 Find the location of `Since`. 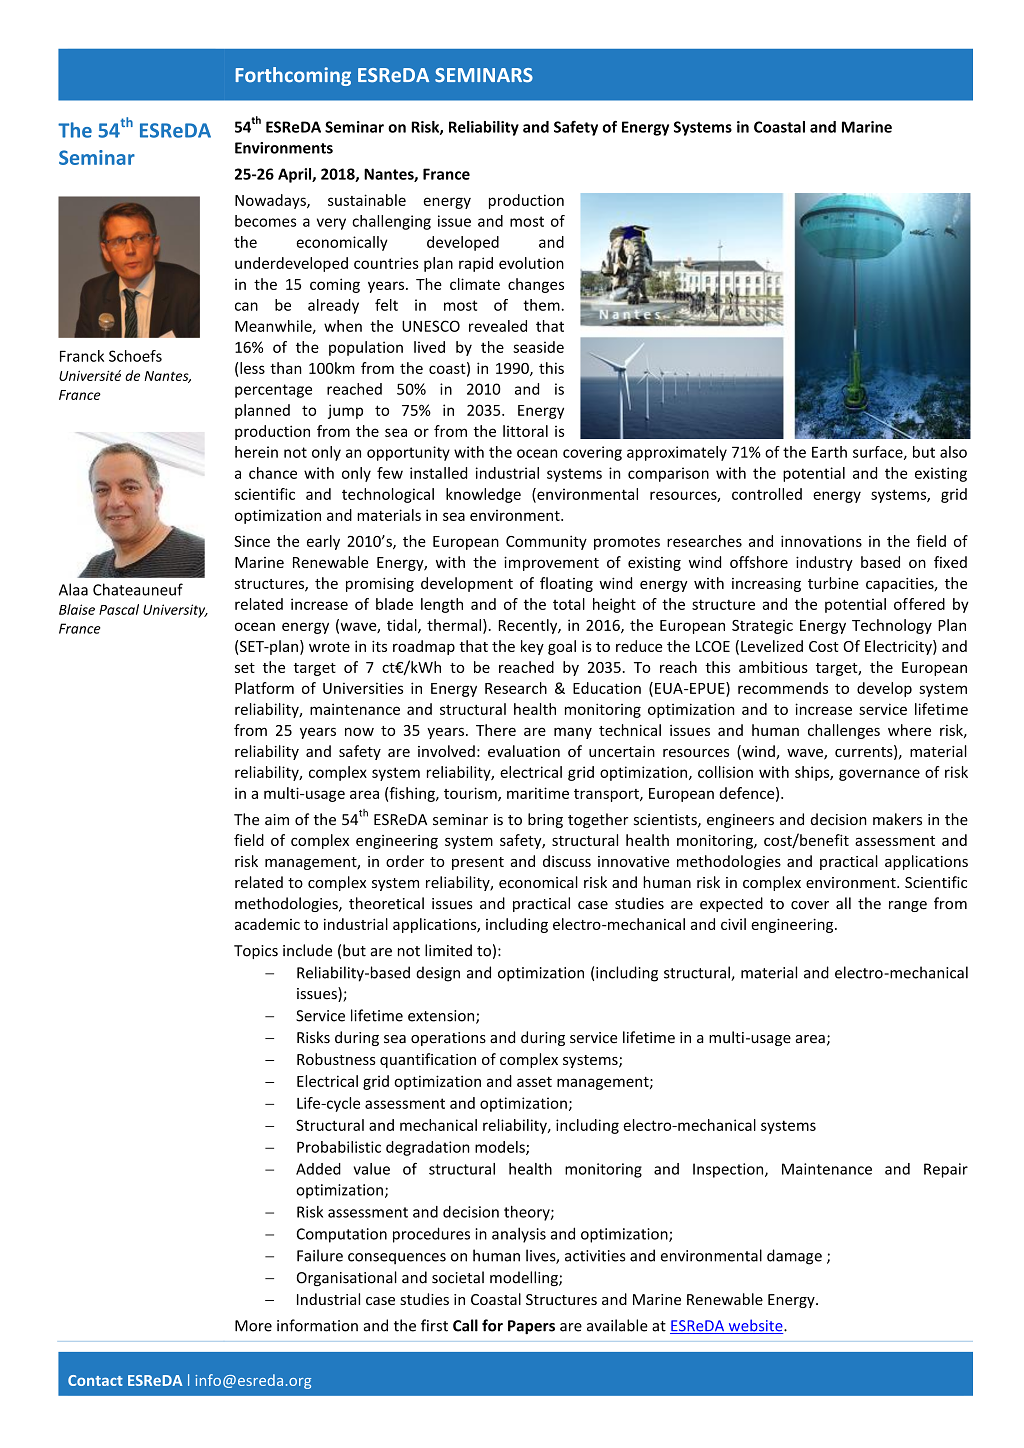

Since is located at coordinates (252, 541).
